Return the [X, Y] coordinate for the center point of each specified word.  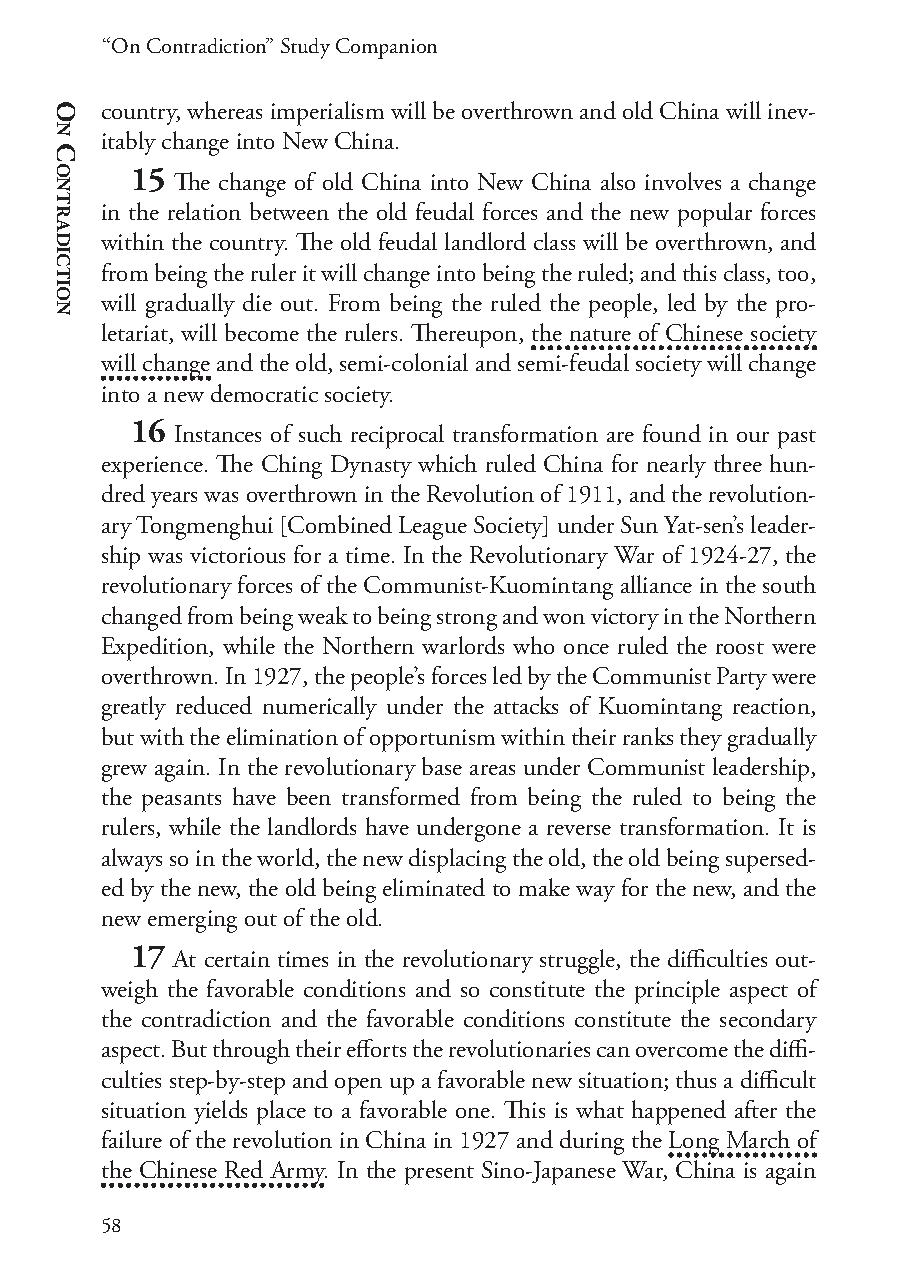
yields [220, 1112]
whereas [224, 110]
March [758, 1139]
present [439, 1175]
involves [683, 181]
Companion [386, 48]
